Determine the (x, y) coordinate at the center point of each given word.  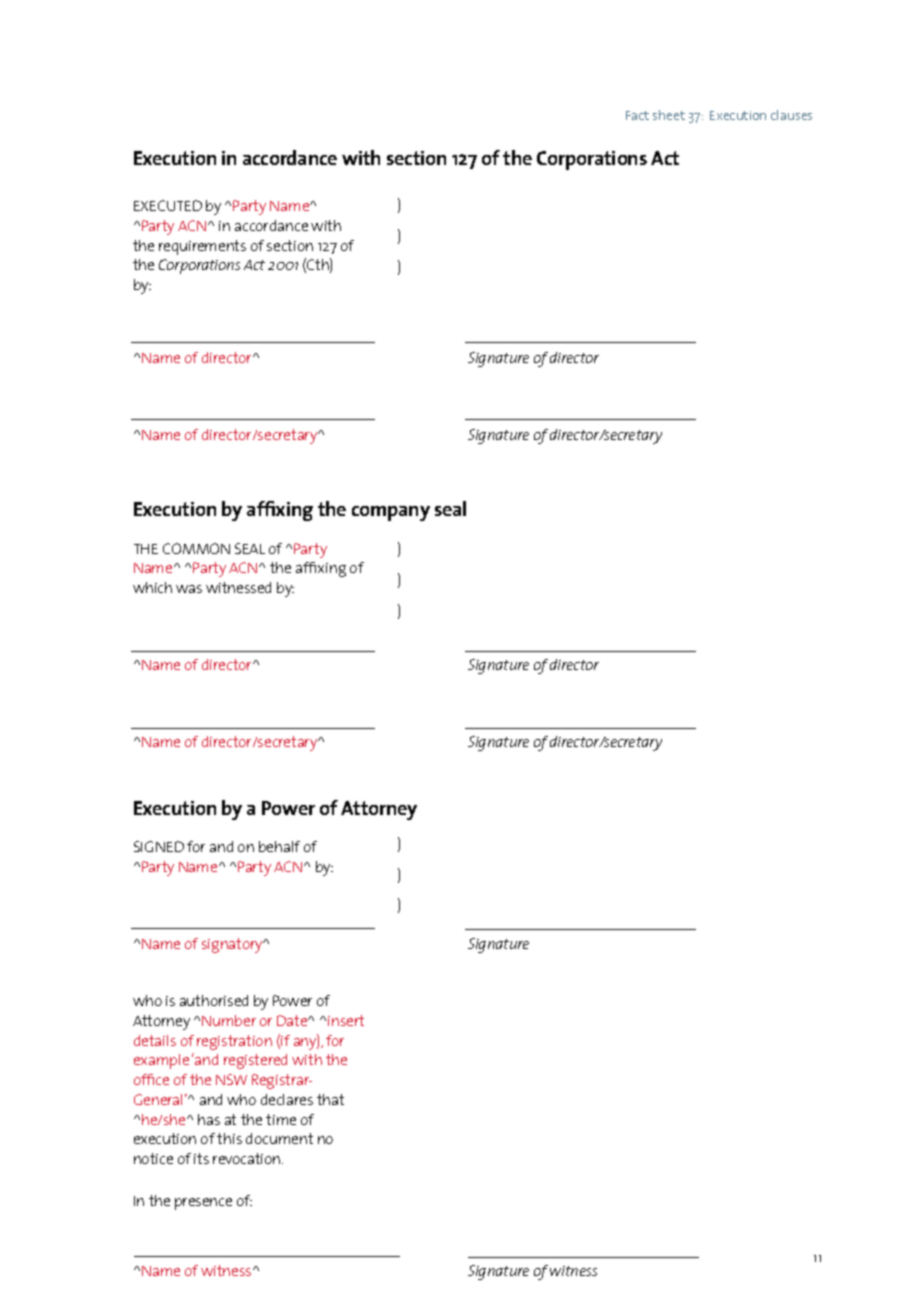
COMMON (196, 548)
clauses (791, 115)
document (279, 1138)
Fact (637, 115)
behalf (279, 846)
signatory (233, 945)
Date (293, 1020)
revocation (248, 1158)
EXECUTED (168, 205)
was (189, 589)
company (391, 513)
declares (287, 1099)
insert (346, 1020)
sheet (669, 115)
